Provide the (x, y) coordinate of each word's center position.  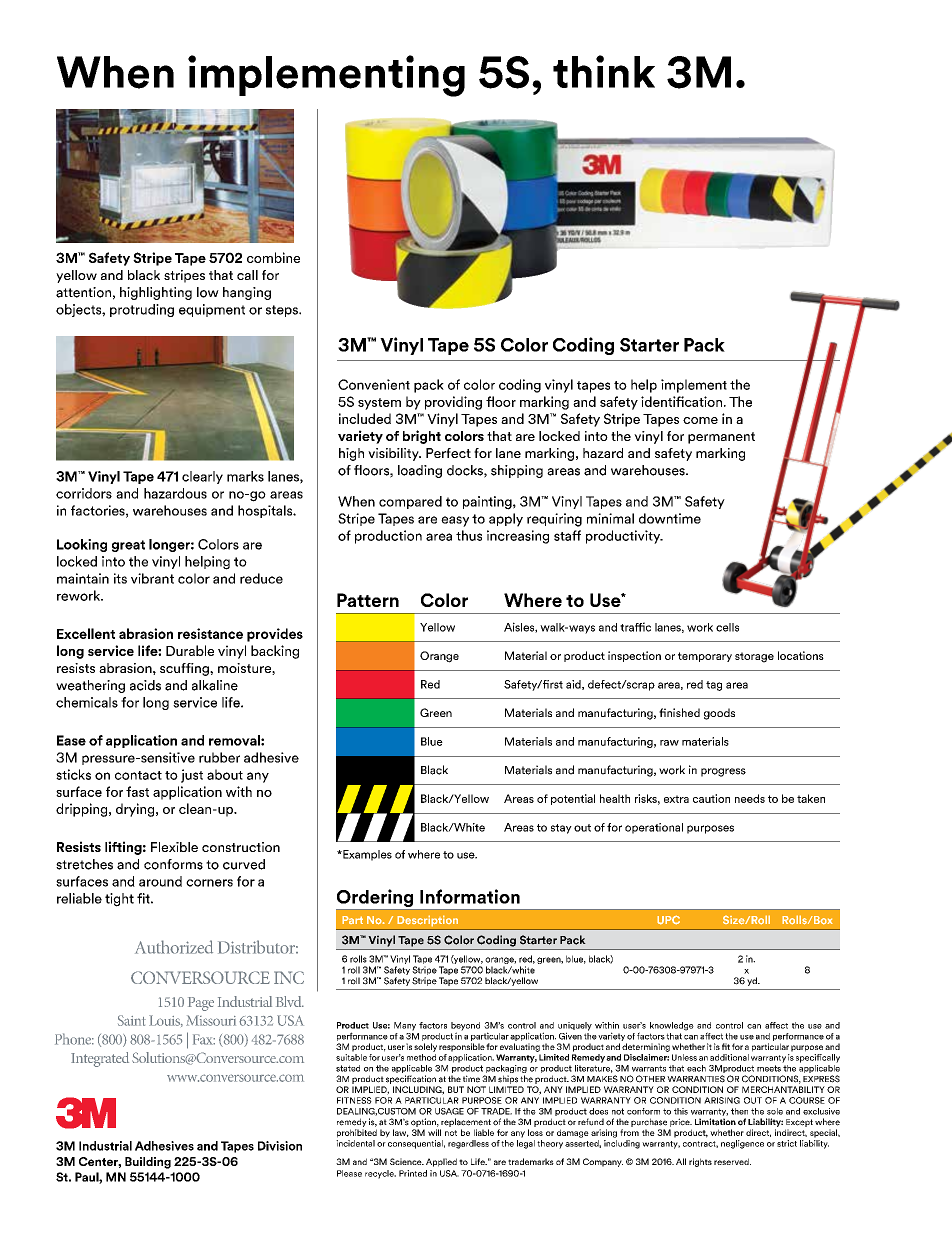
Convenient (374, 384)
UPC (668, 920)
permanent (721, 438)
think (604, 71)
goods (719, 714)
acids (145, 685)
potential (573, 799)
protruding (142, 310)
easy (455, 521)
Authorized (174, 947)
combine (273, 257)
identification (681, 401)
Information (470, 896)
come (700, 420)
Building (148, 1163)
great (128, 546)
